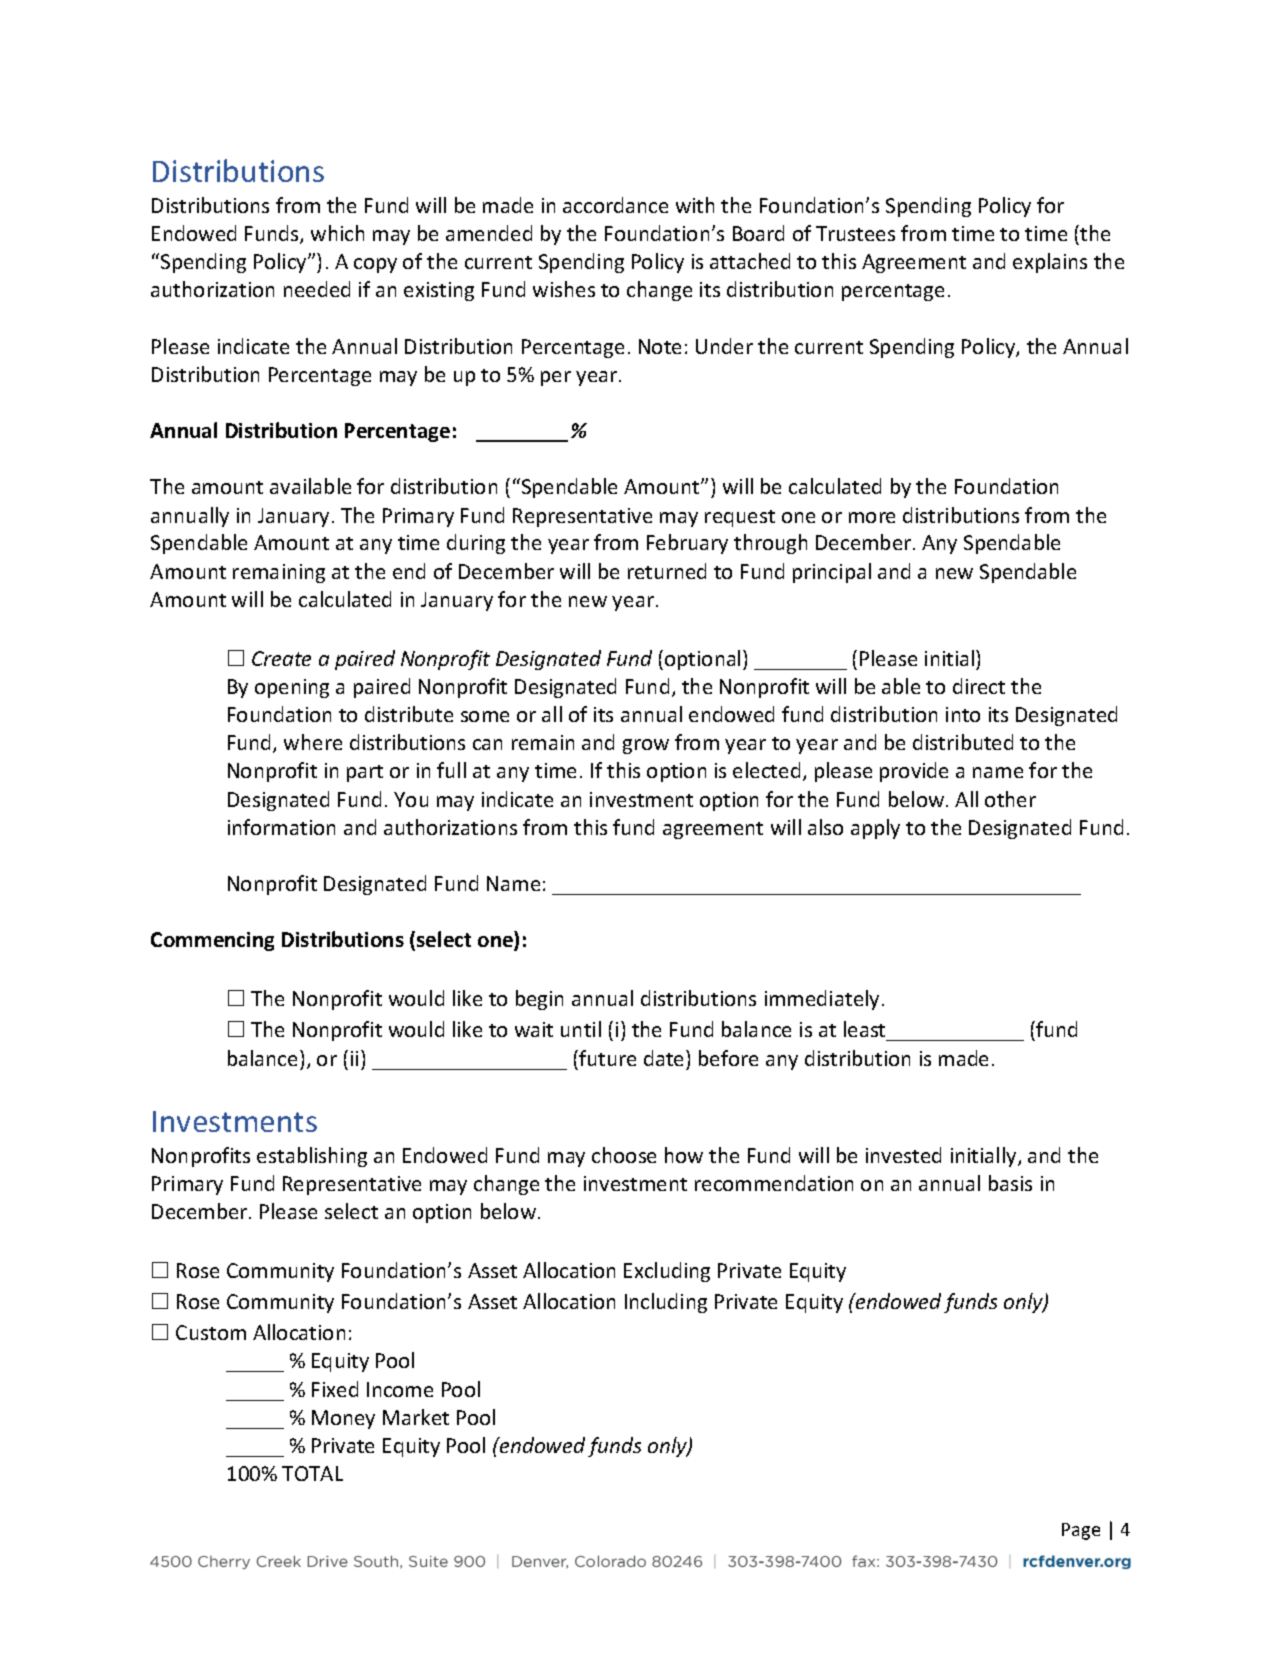 The height and width of the screenshot is (1659, 1282). What do you see at coordinates (1050, 263) in the screenshot?
I see `explains` at bounding box center [1050, 263].
